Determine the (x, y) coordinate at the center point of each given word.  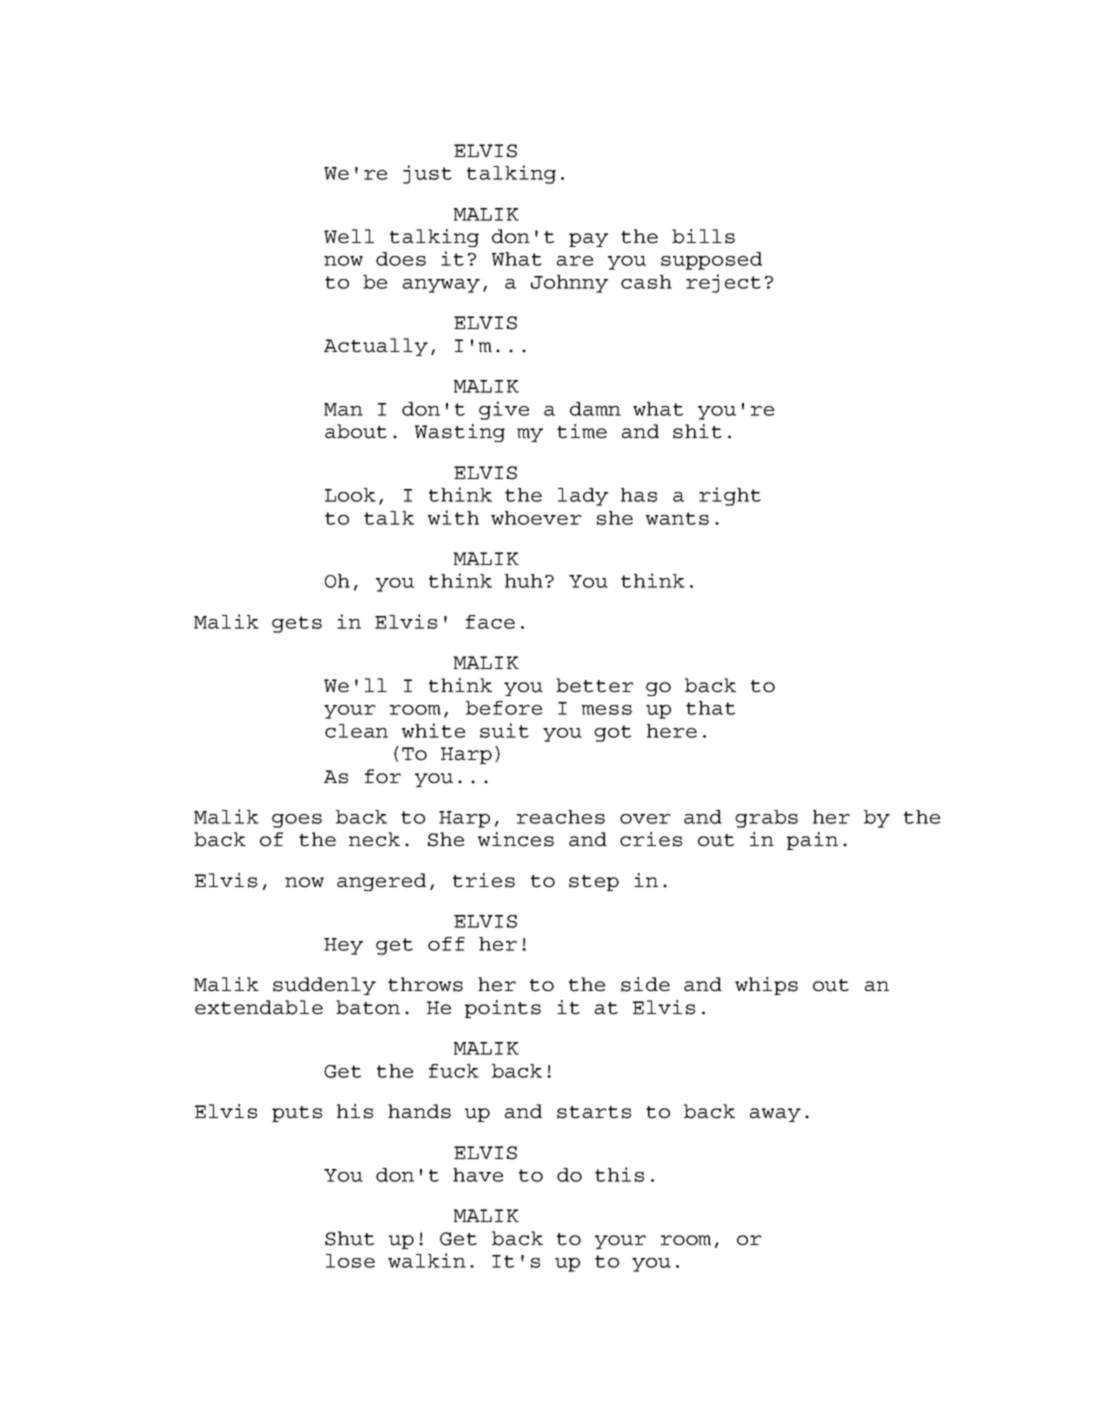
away (775, 1115)
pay (588, 240)
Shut (349, 1238)
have (478, 1175)
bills (703, 236)
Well (349, 236)
